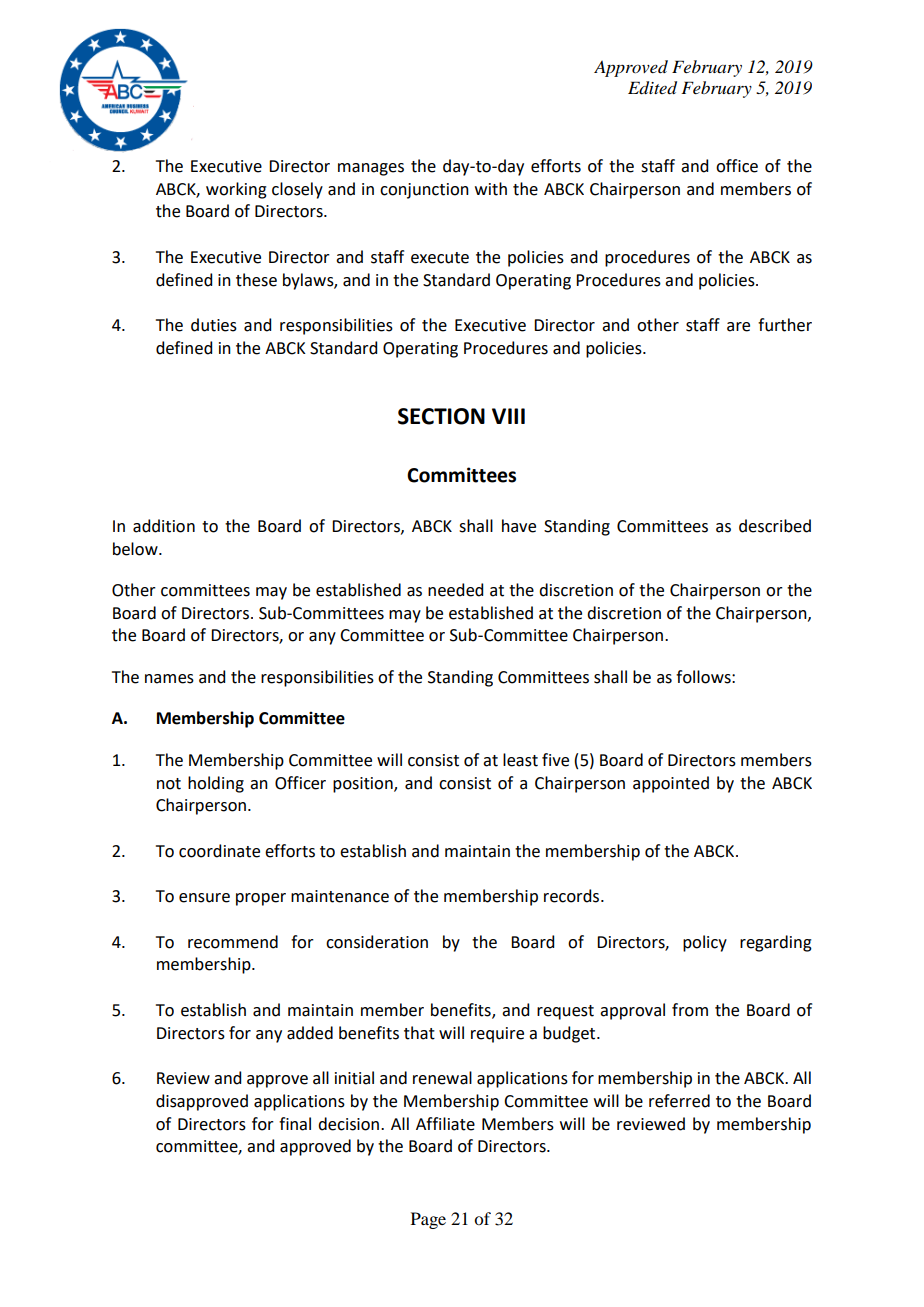 The height and width of the image is (1307, 924). What do you see at coordinates (679, 1101) in the image?
I see `referred` at bounding box center [679, 1101].
